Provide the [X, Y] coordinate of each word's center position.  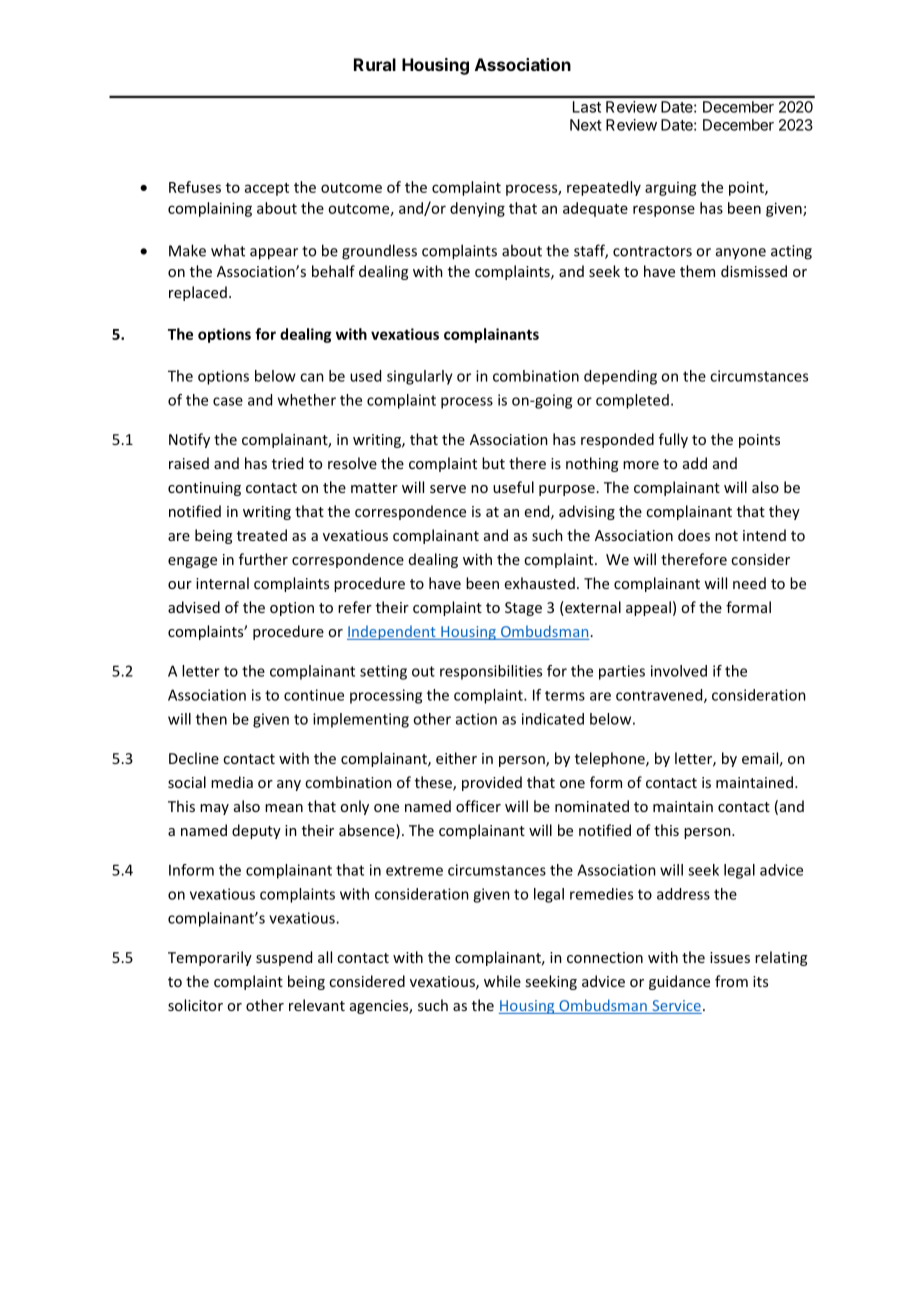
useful [513, 487]
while [502, 981]
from [731, 981]
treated [262, 535]
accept [267, 189]
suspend [284, 958]
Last [587, 107]
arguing [671, 189]
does [694, 535]
